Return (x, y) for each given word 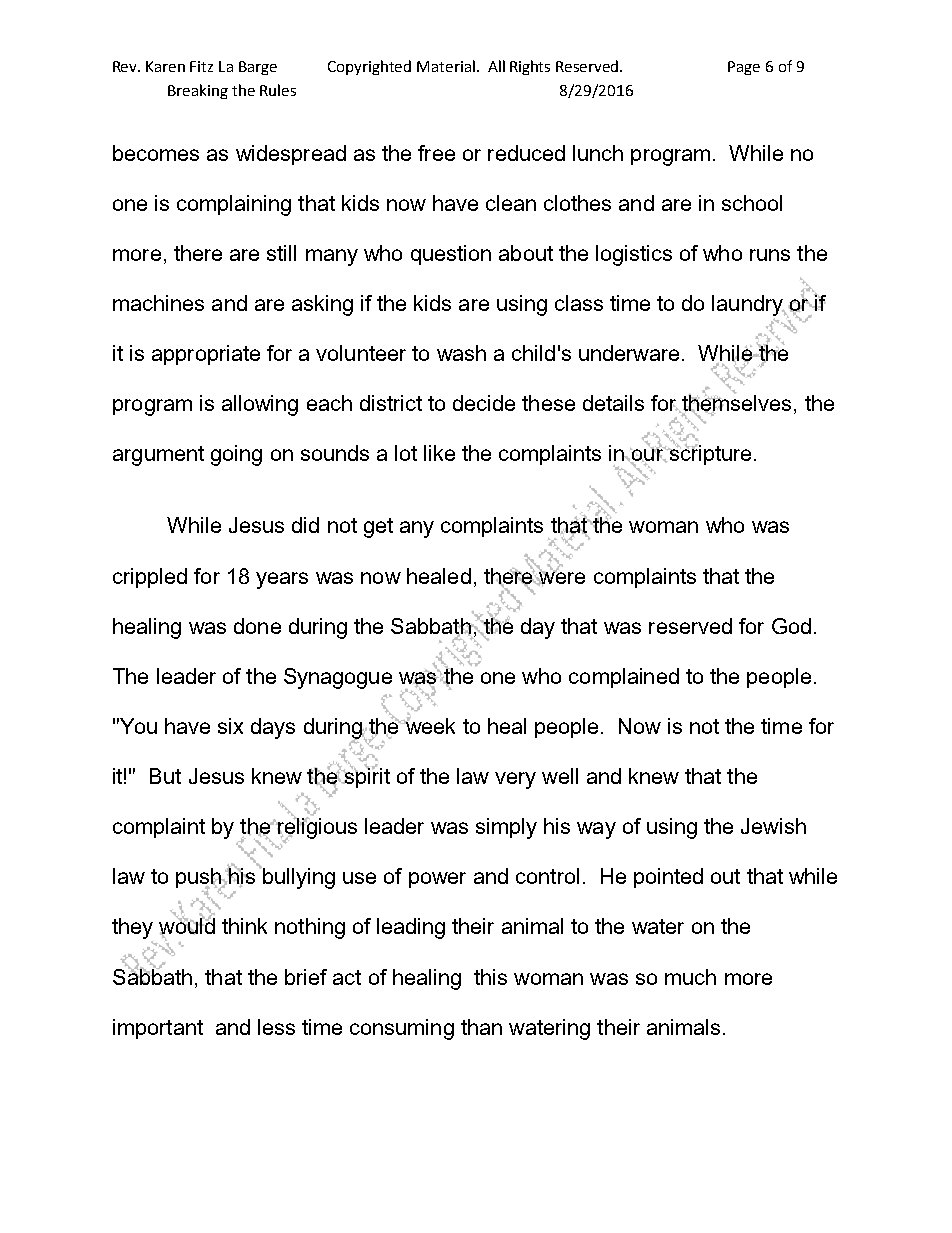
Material (446, 66)
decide (484, 403)
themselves (735, 404)
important (158, 1029)
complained (624, 678)
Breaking (198, 91)
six (230, 726)
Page (744, 68)
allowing (260, 405)
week (429, 725)
